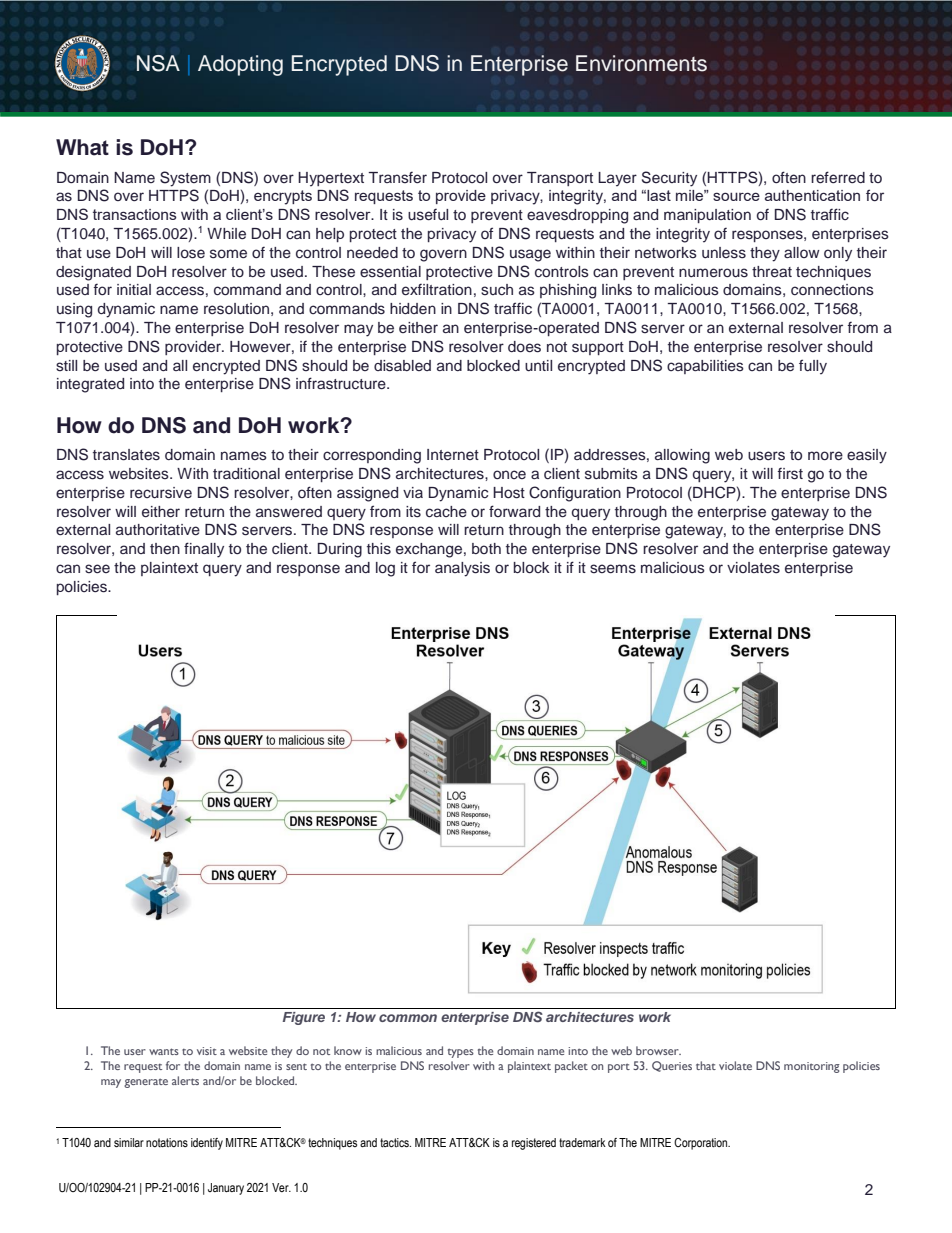 Image resolution: width=952 pixels, height=1233 pixels. Describe the element at coordinates (126, 455) in the document. I see `translates` at that location.
